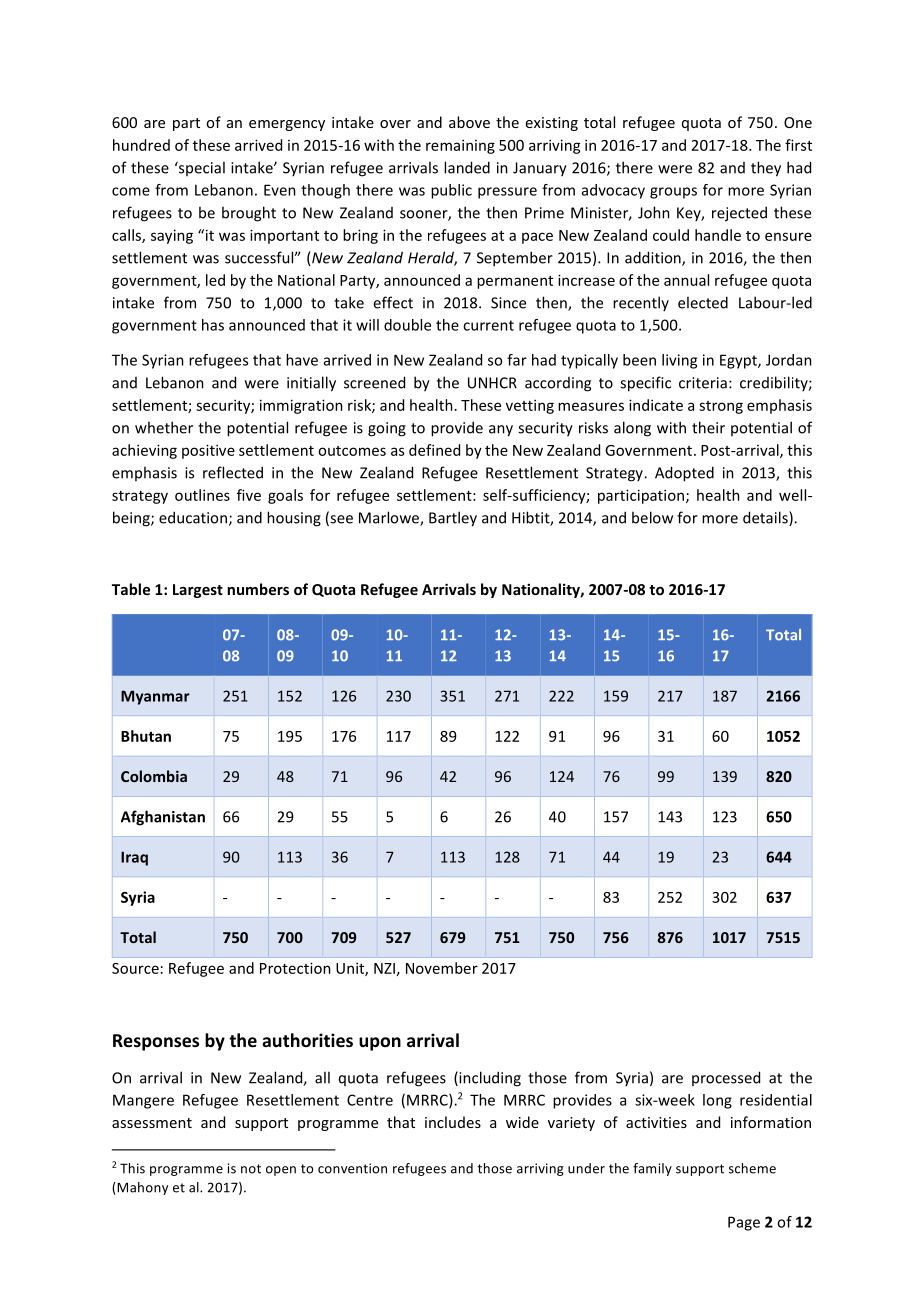  Describe the element at coordinates (251, 1169) in the page. I see `not` at that location.
